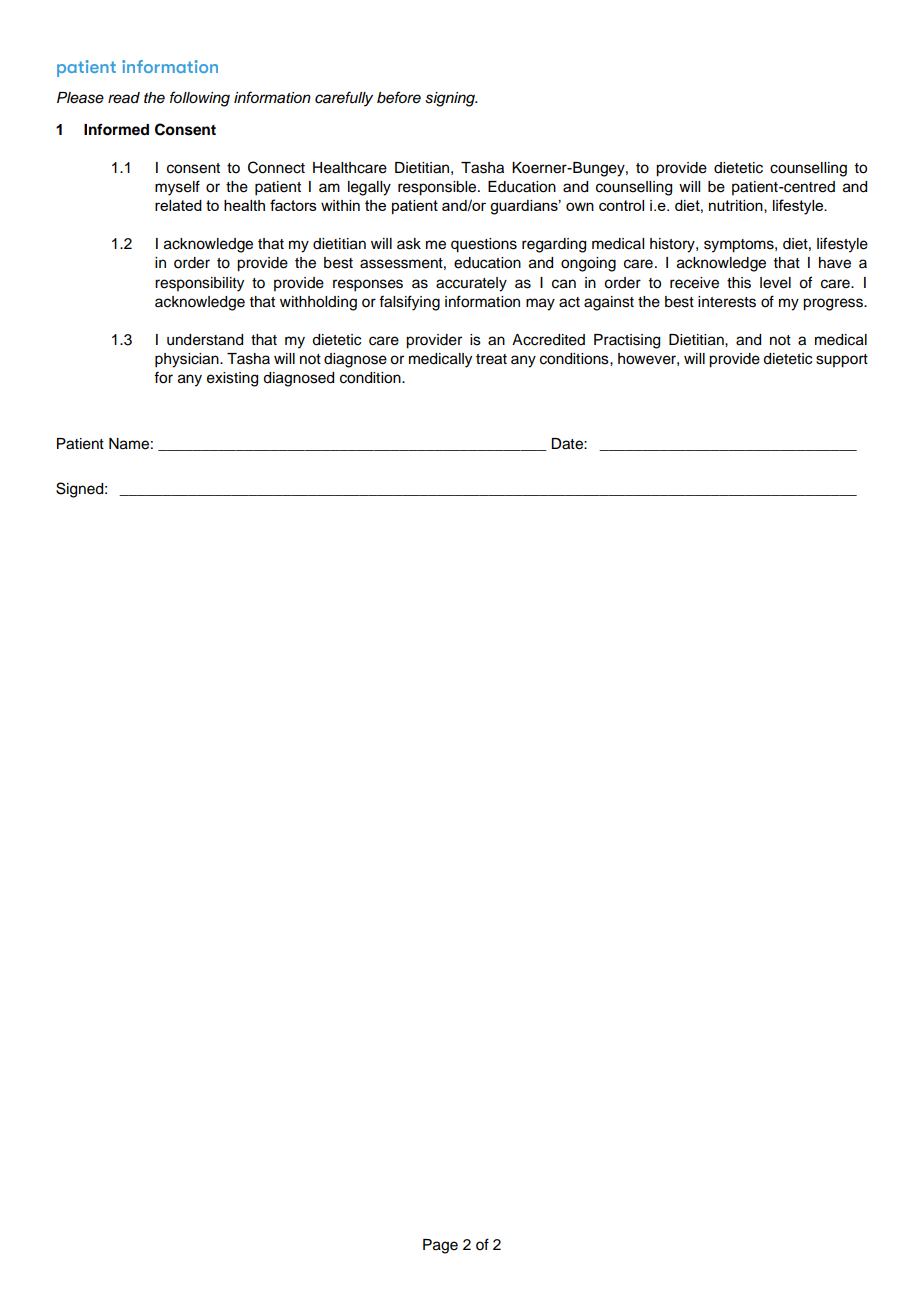 The height and width of the document is (1308, 924). I want to click on existing, so click(232, 379).
